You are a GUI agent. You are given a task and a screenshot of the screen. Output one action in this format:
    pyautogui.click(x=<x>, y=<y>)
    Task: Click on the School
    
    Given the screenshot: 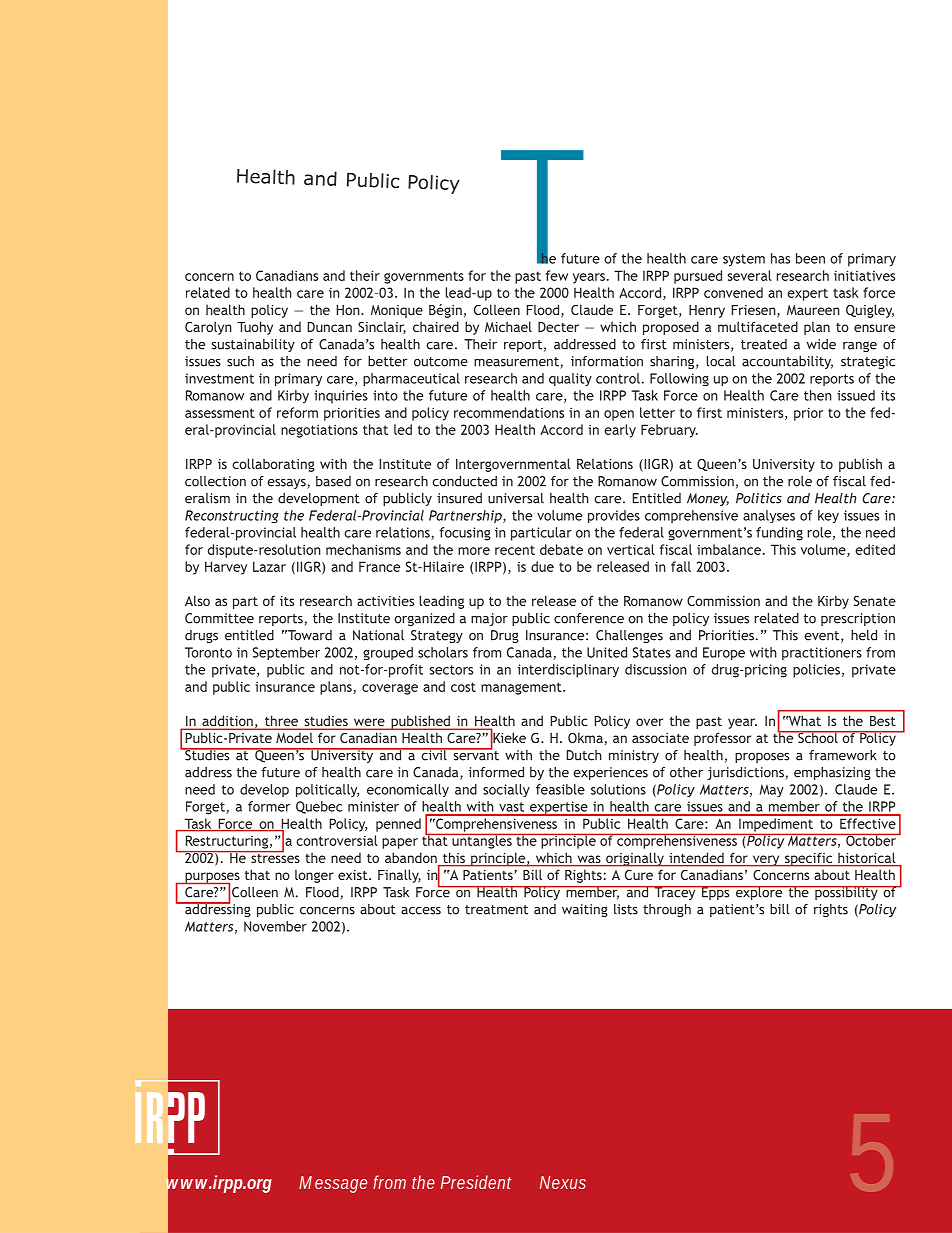 What is the action you would take?
    pyautogui.click(x=818, y=737)
